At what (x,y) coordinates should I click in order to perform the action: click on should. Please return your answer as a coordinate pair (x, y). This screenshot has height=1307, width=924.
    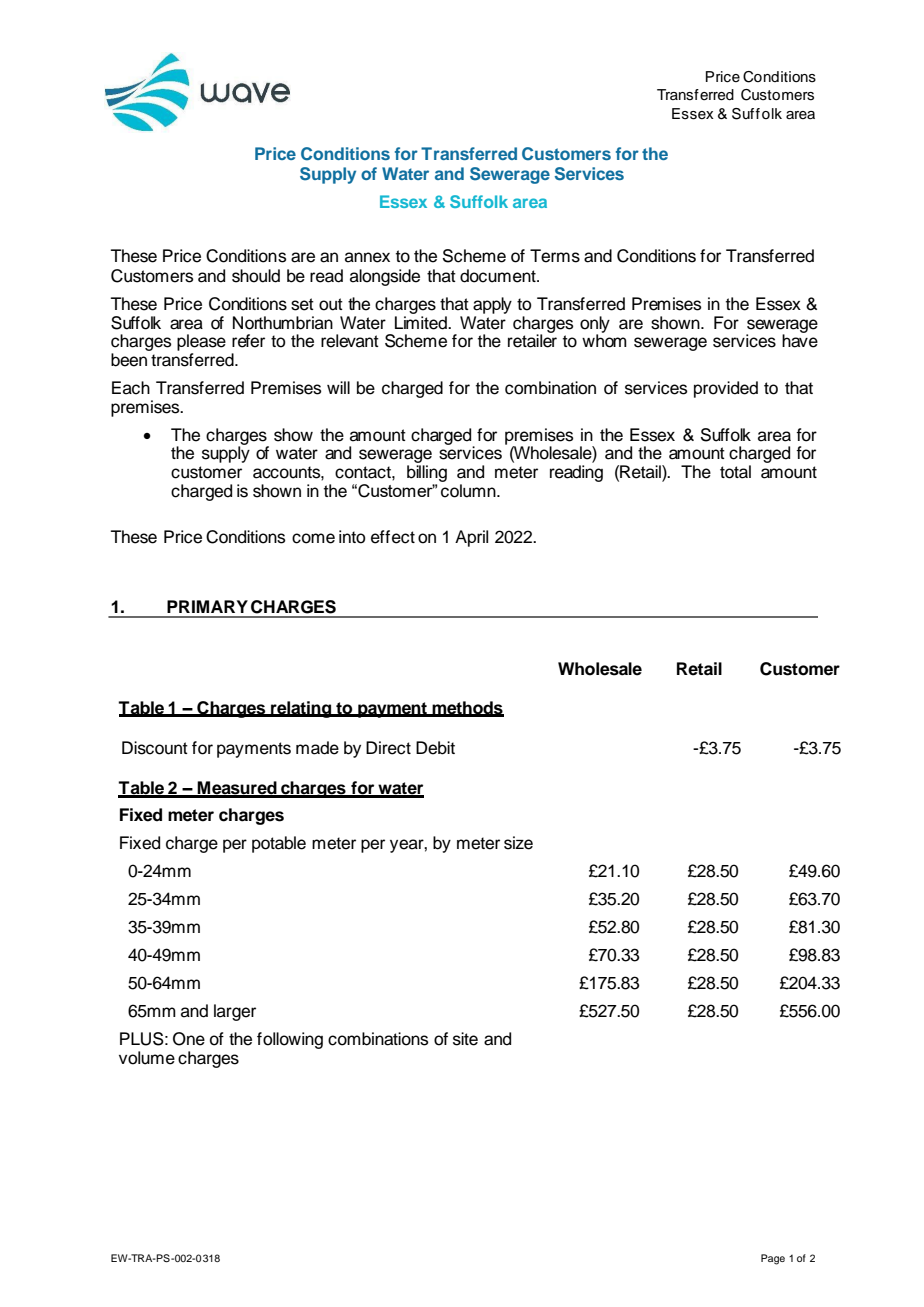
    Looking at the image, I should click on (256, 276).
